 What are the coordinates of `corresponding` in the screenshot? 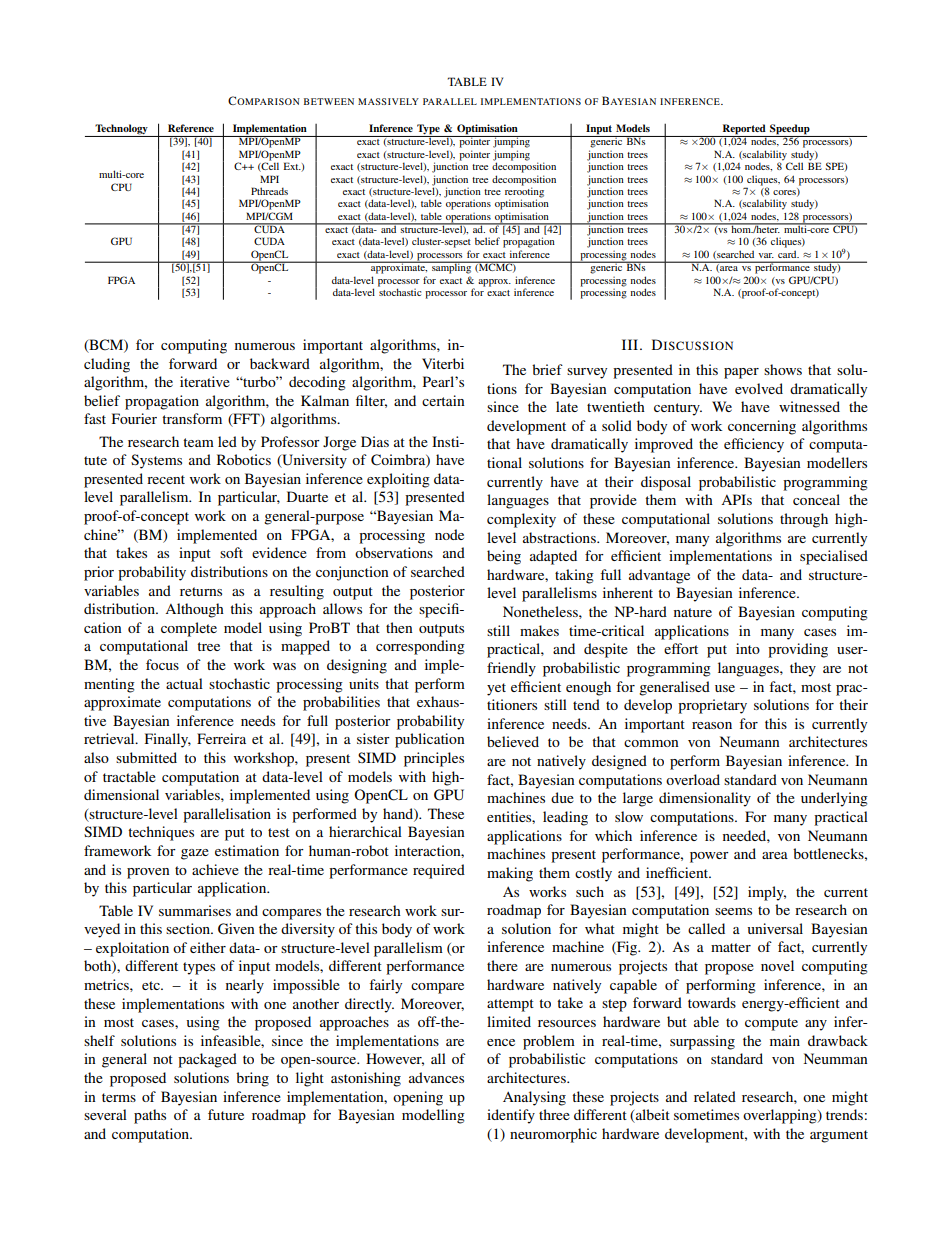 It's located at (420, 647).
